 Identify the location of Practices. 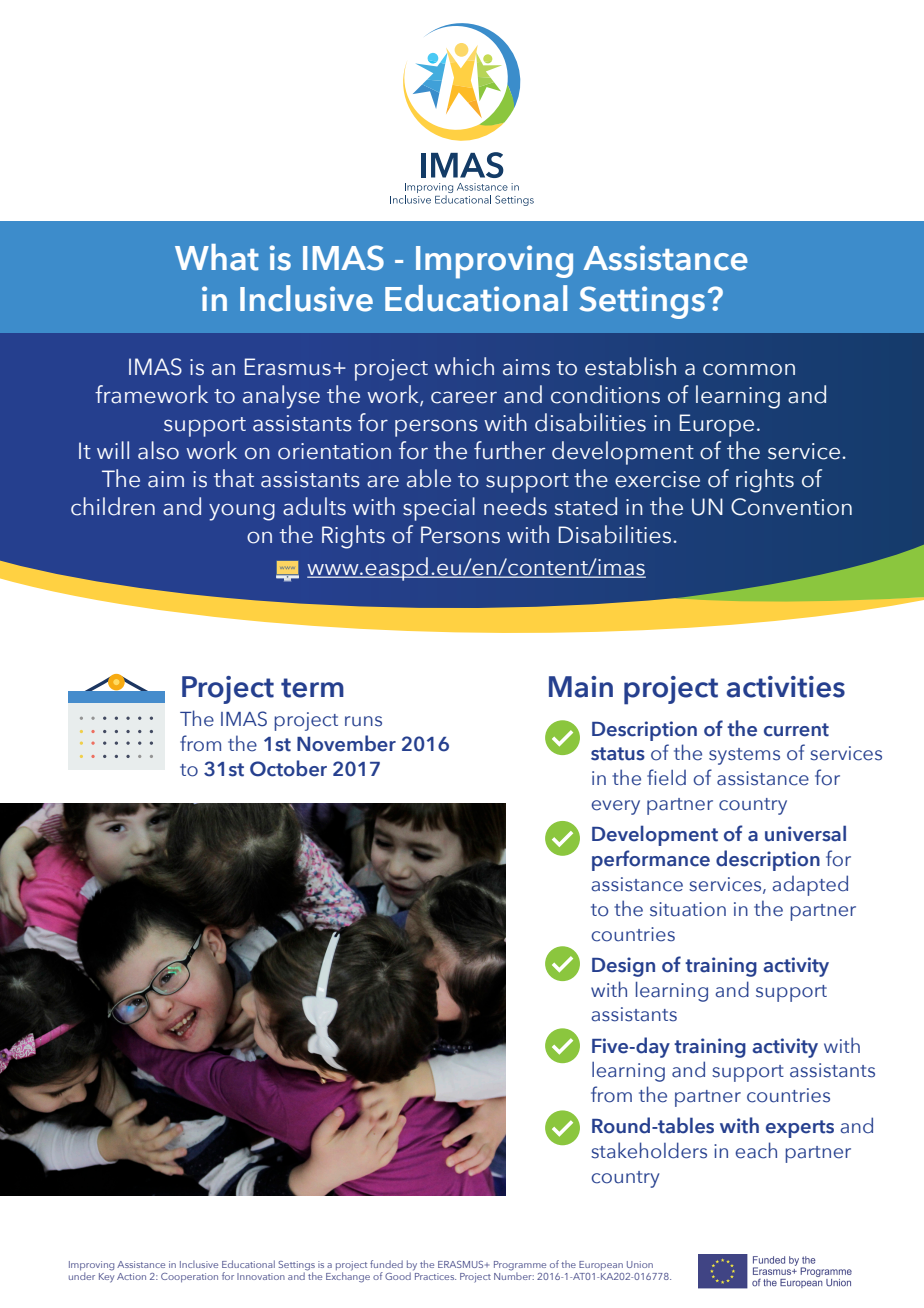
(435, 1276).
